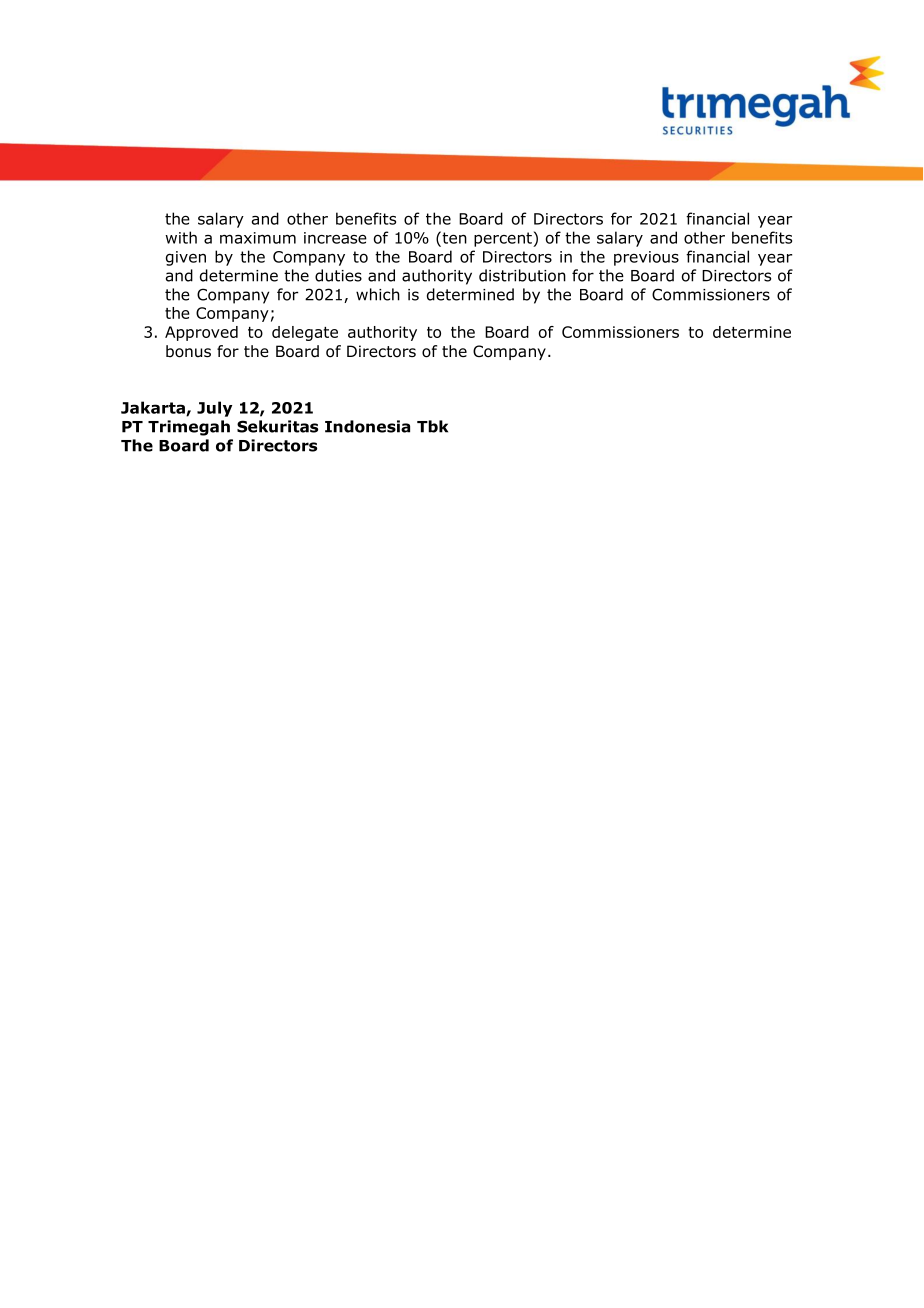  What do you see at coordinates (214, 409) in the image?
I see `July` at bounding box center [214, 409].
